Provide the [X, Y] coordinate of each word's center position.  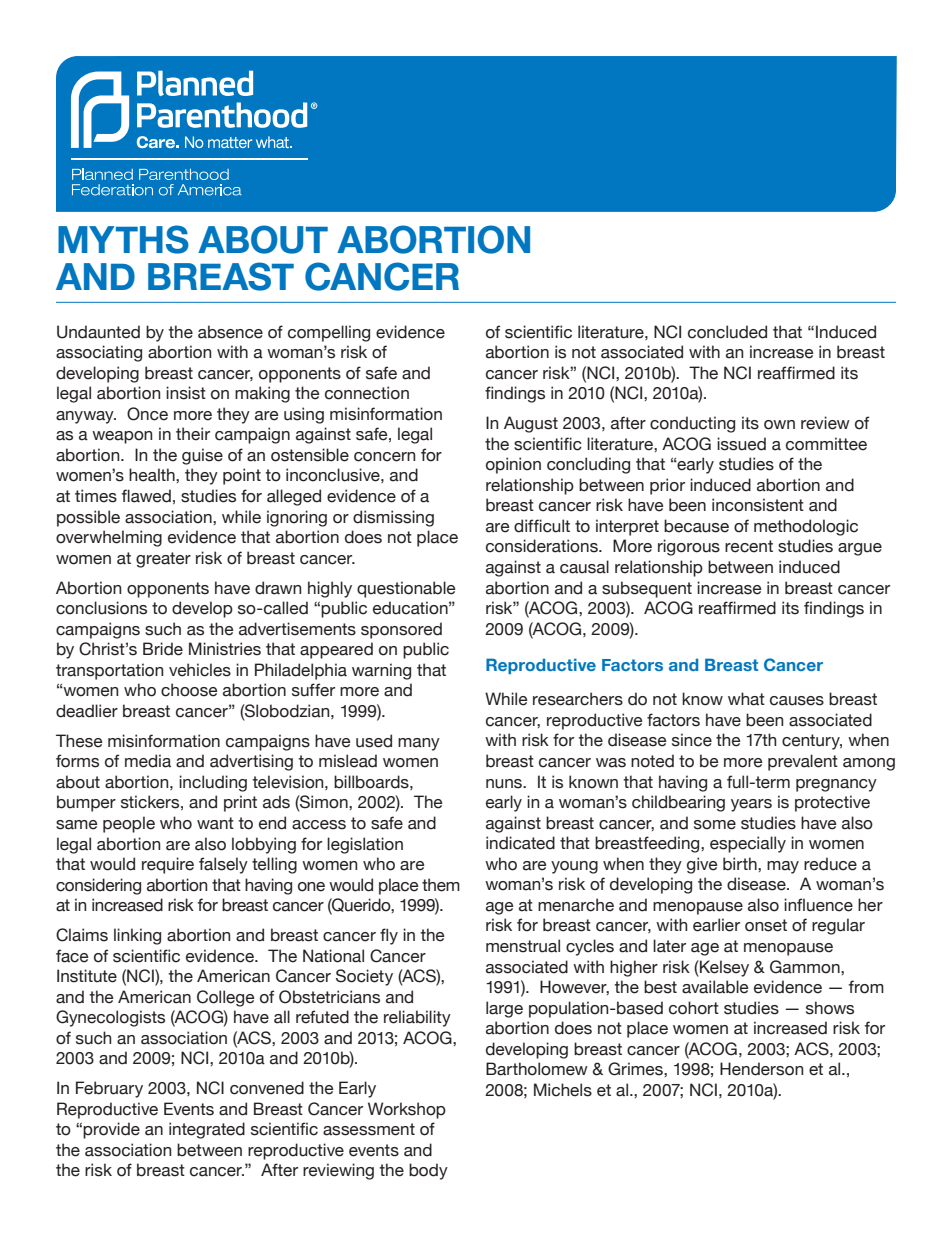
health [153, 475]
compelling [329, 333]
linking [137, 936]
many [419, 744]
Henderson [761, 1069]
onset [766, 925]
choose [189, 690]
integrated [207, 1130]
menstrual [523, 946]
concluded [727, 332]
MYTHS [123, 239]
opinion [513, 465]
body [428, 1171]
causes [797, 701]
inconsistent [758, 505]
